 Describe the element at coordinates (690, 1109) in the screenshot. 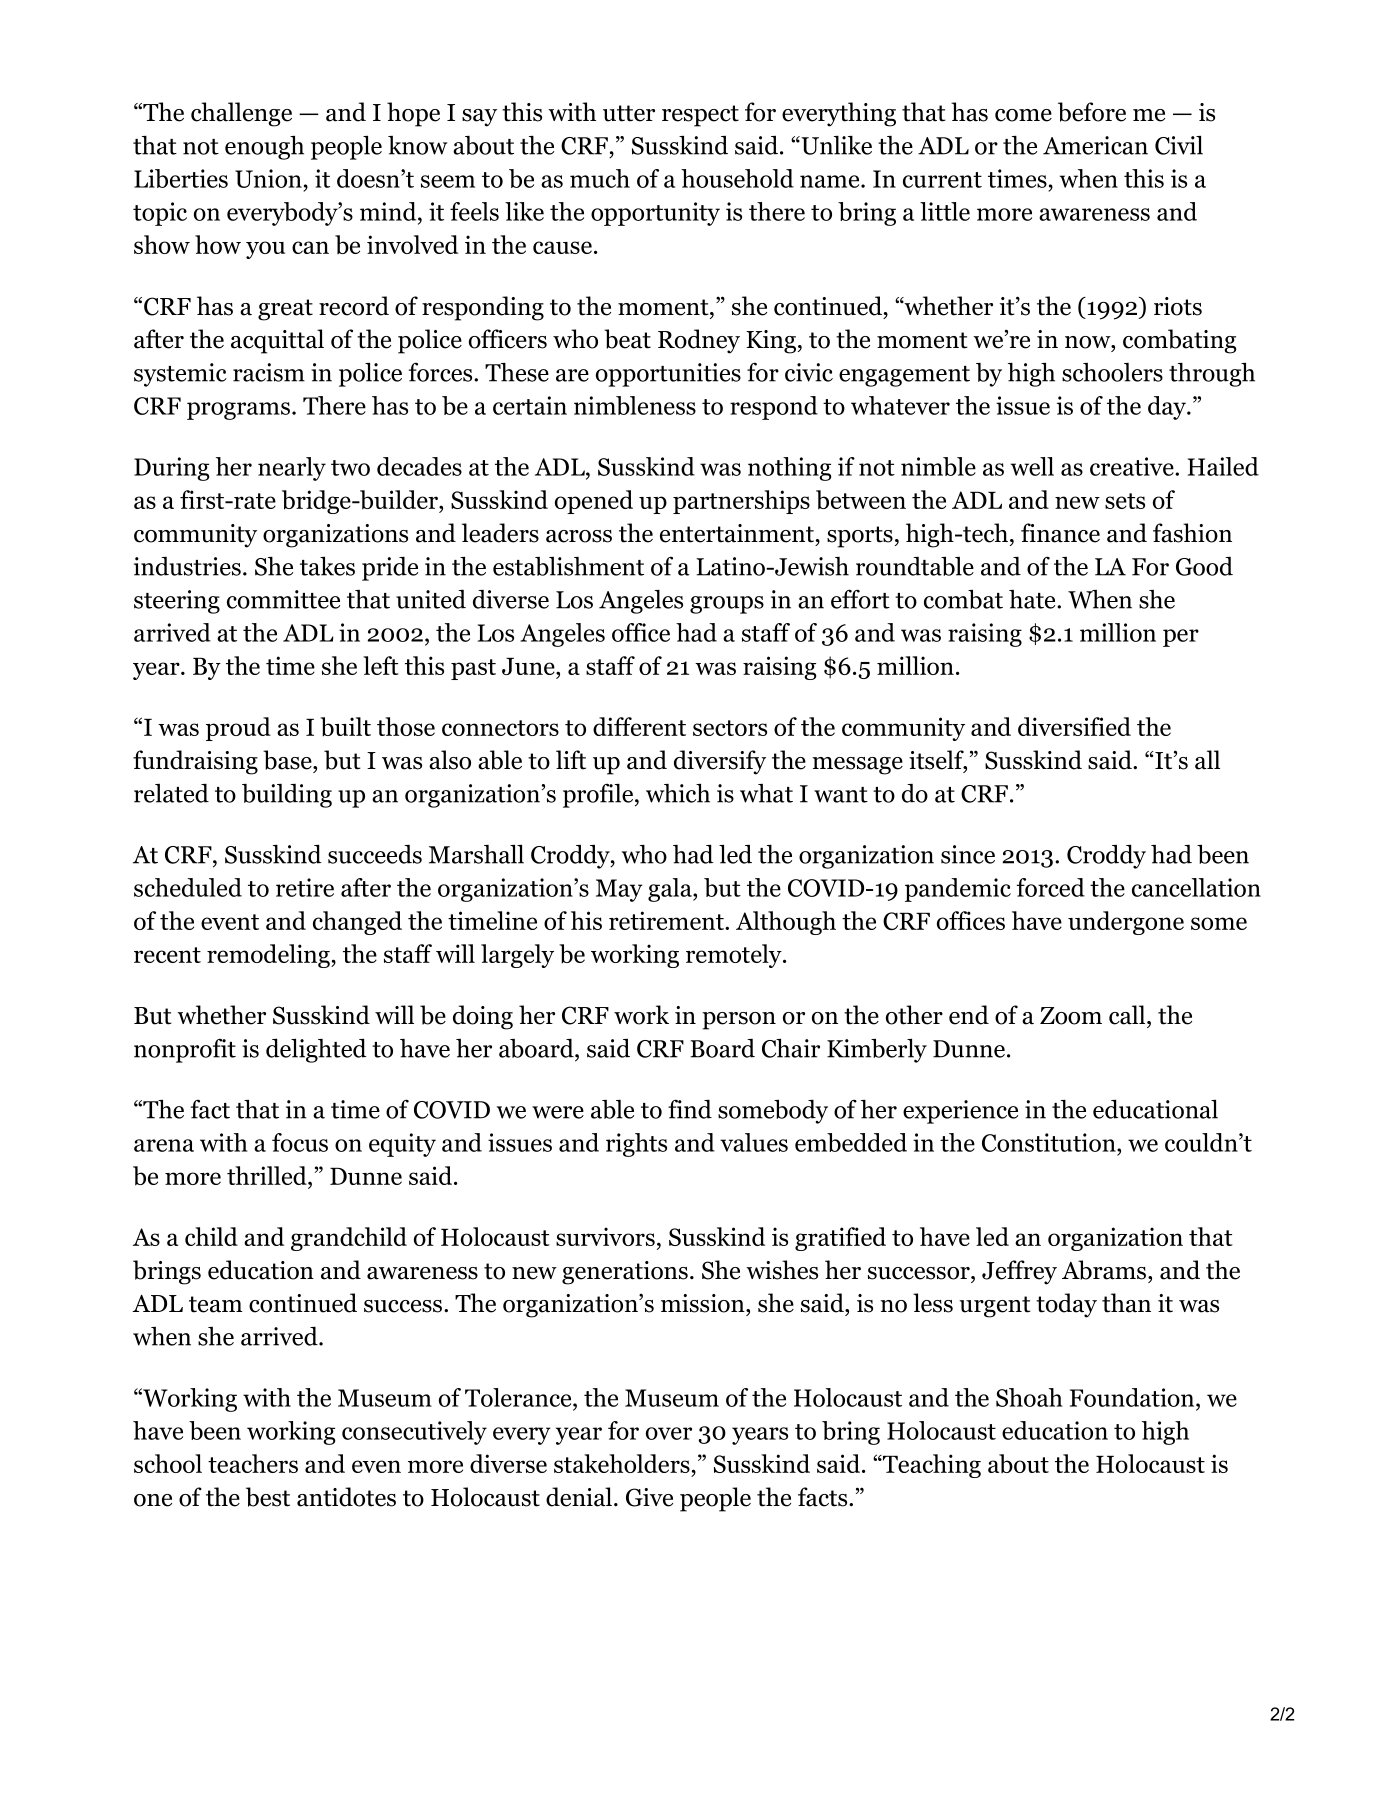

I see `find` at that location.
